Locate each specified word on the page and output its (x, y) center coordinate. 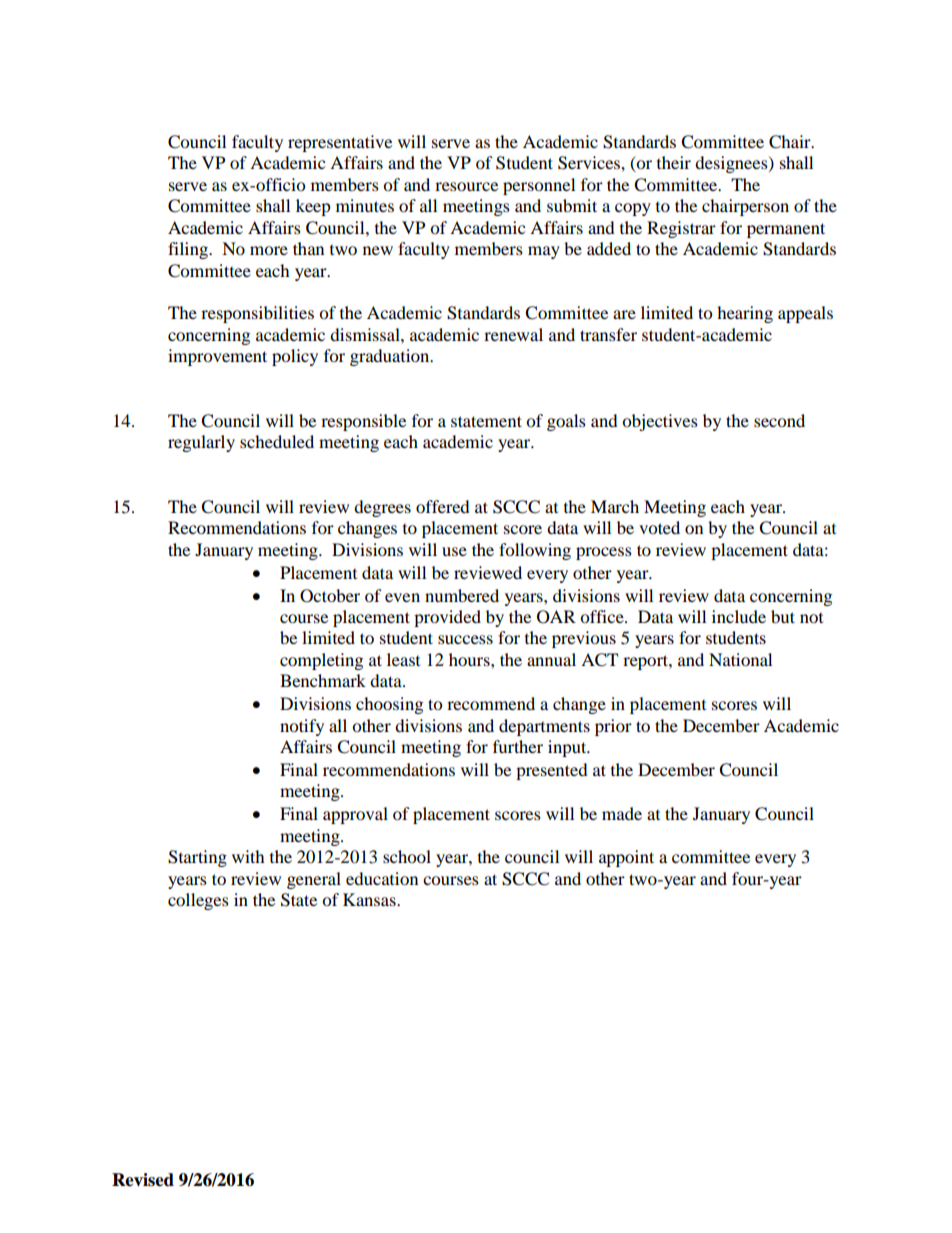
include (739, 616)
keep (313, 207)
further (518, 746)
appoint (626, 858)
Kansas (370, 899)
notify (302, 727)
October (330, 596)
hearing (745, 314)
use (454, 551)
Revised (143, 1180)
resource (466, 186)
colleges (198, 901)
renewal (513, 334)
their (674, 162)
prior (613, 727)
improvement (217, 357)
